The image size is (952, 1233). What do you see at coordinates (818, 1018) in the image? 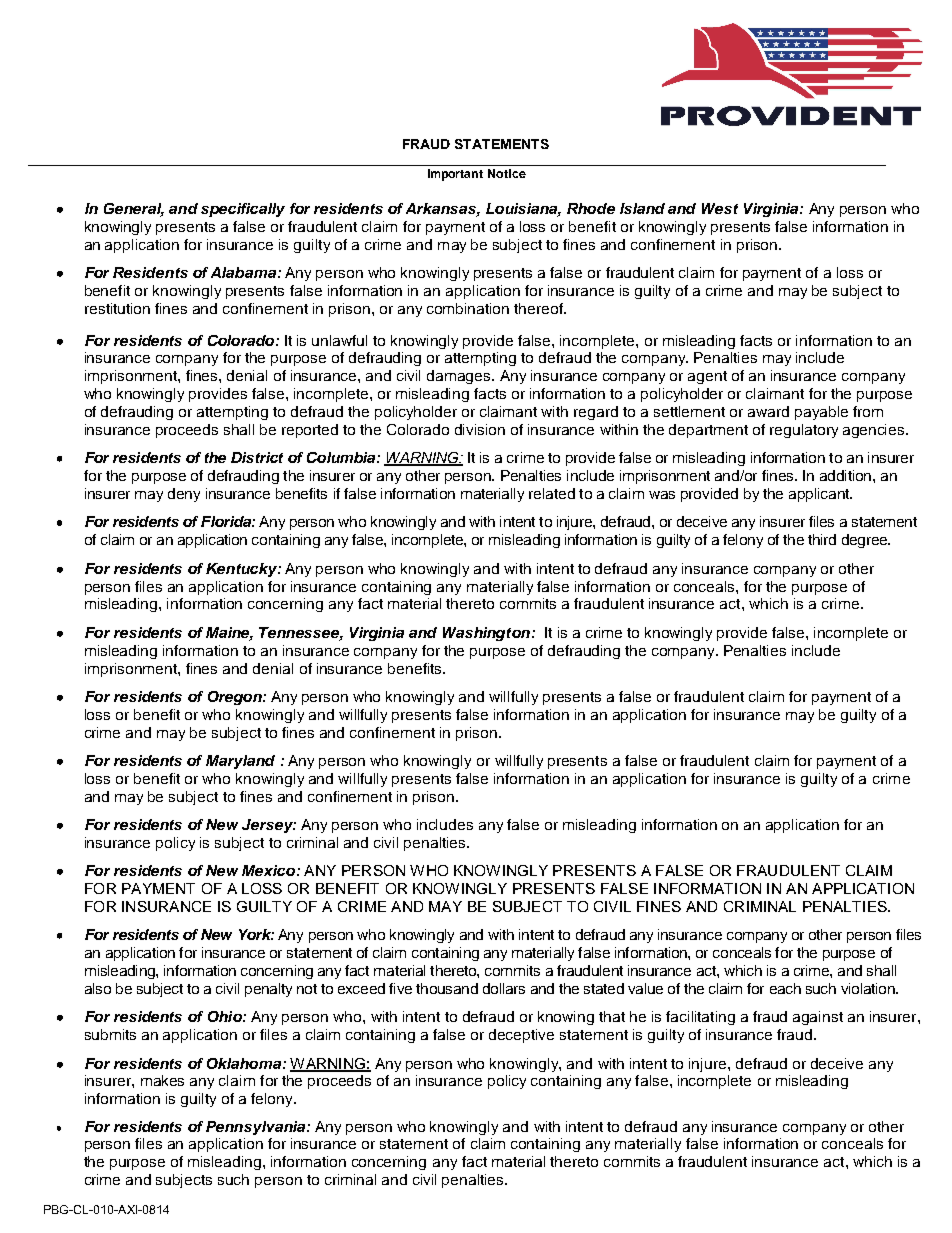
I see `against` at bounding box center [818, 1018].
